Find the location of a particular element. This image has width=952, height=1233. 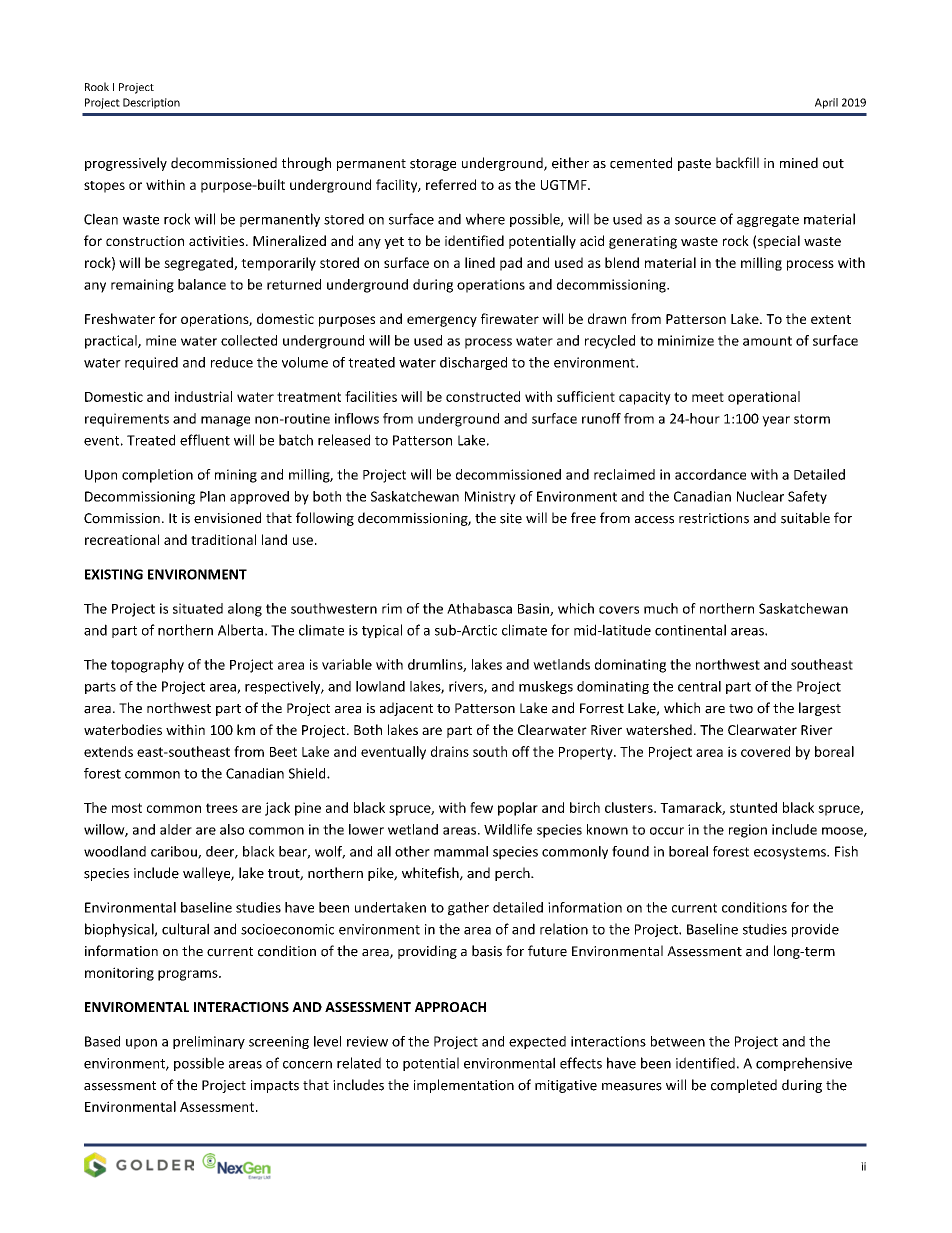

discharged is located at coordinates (473, 363).
